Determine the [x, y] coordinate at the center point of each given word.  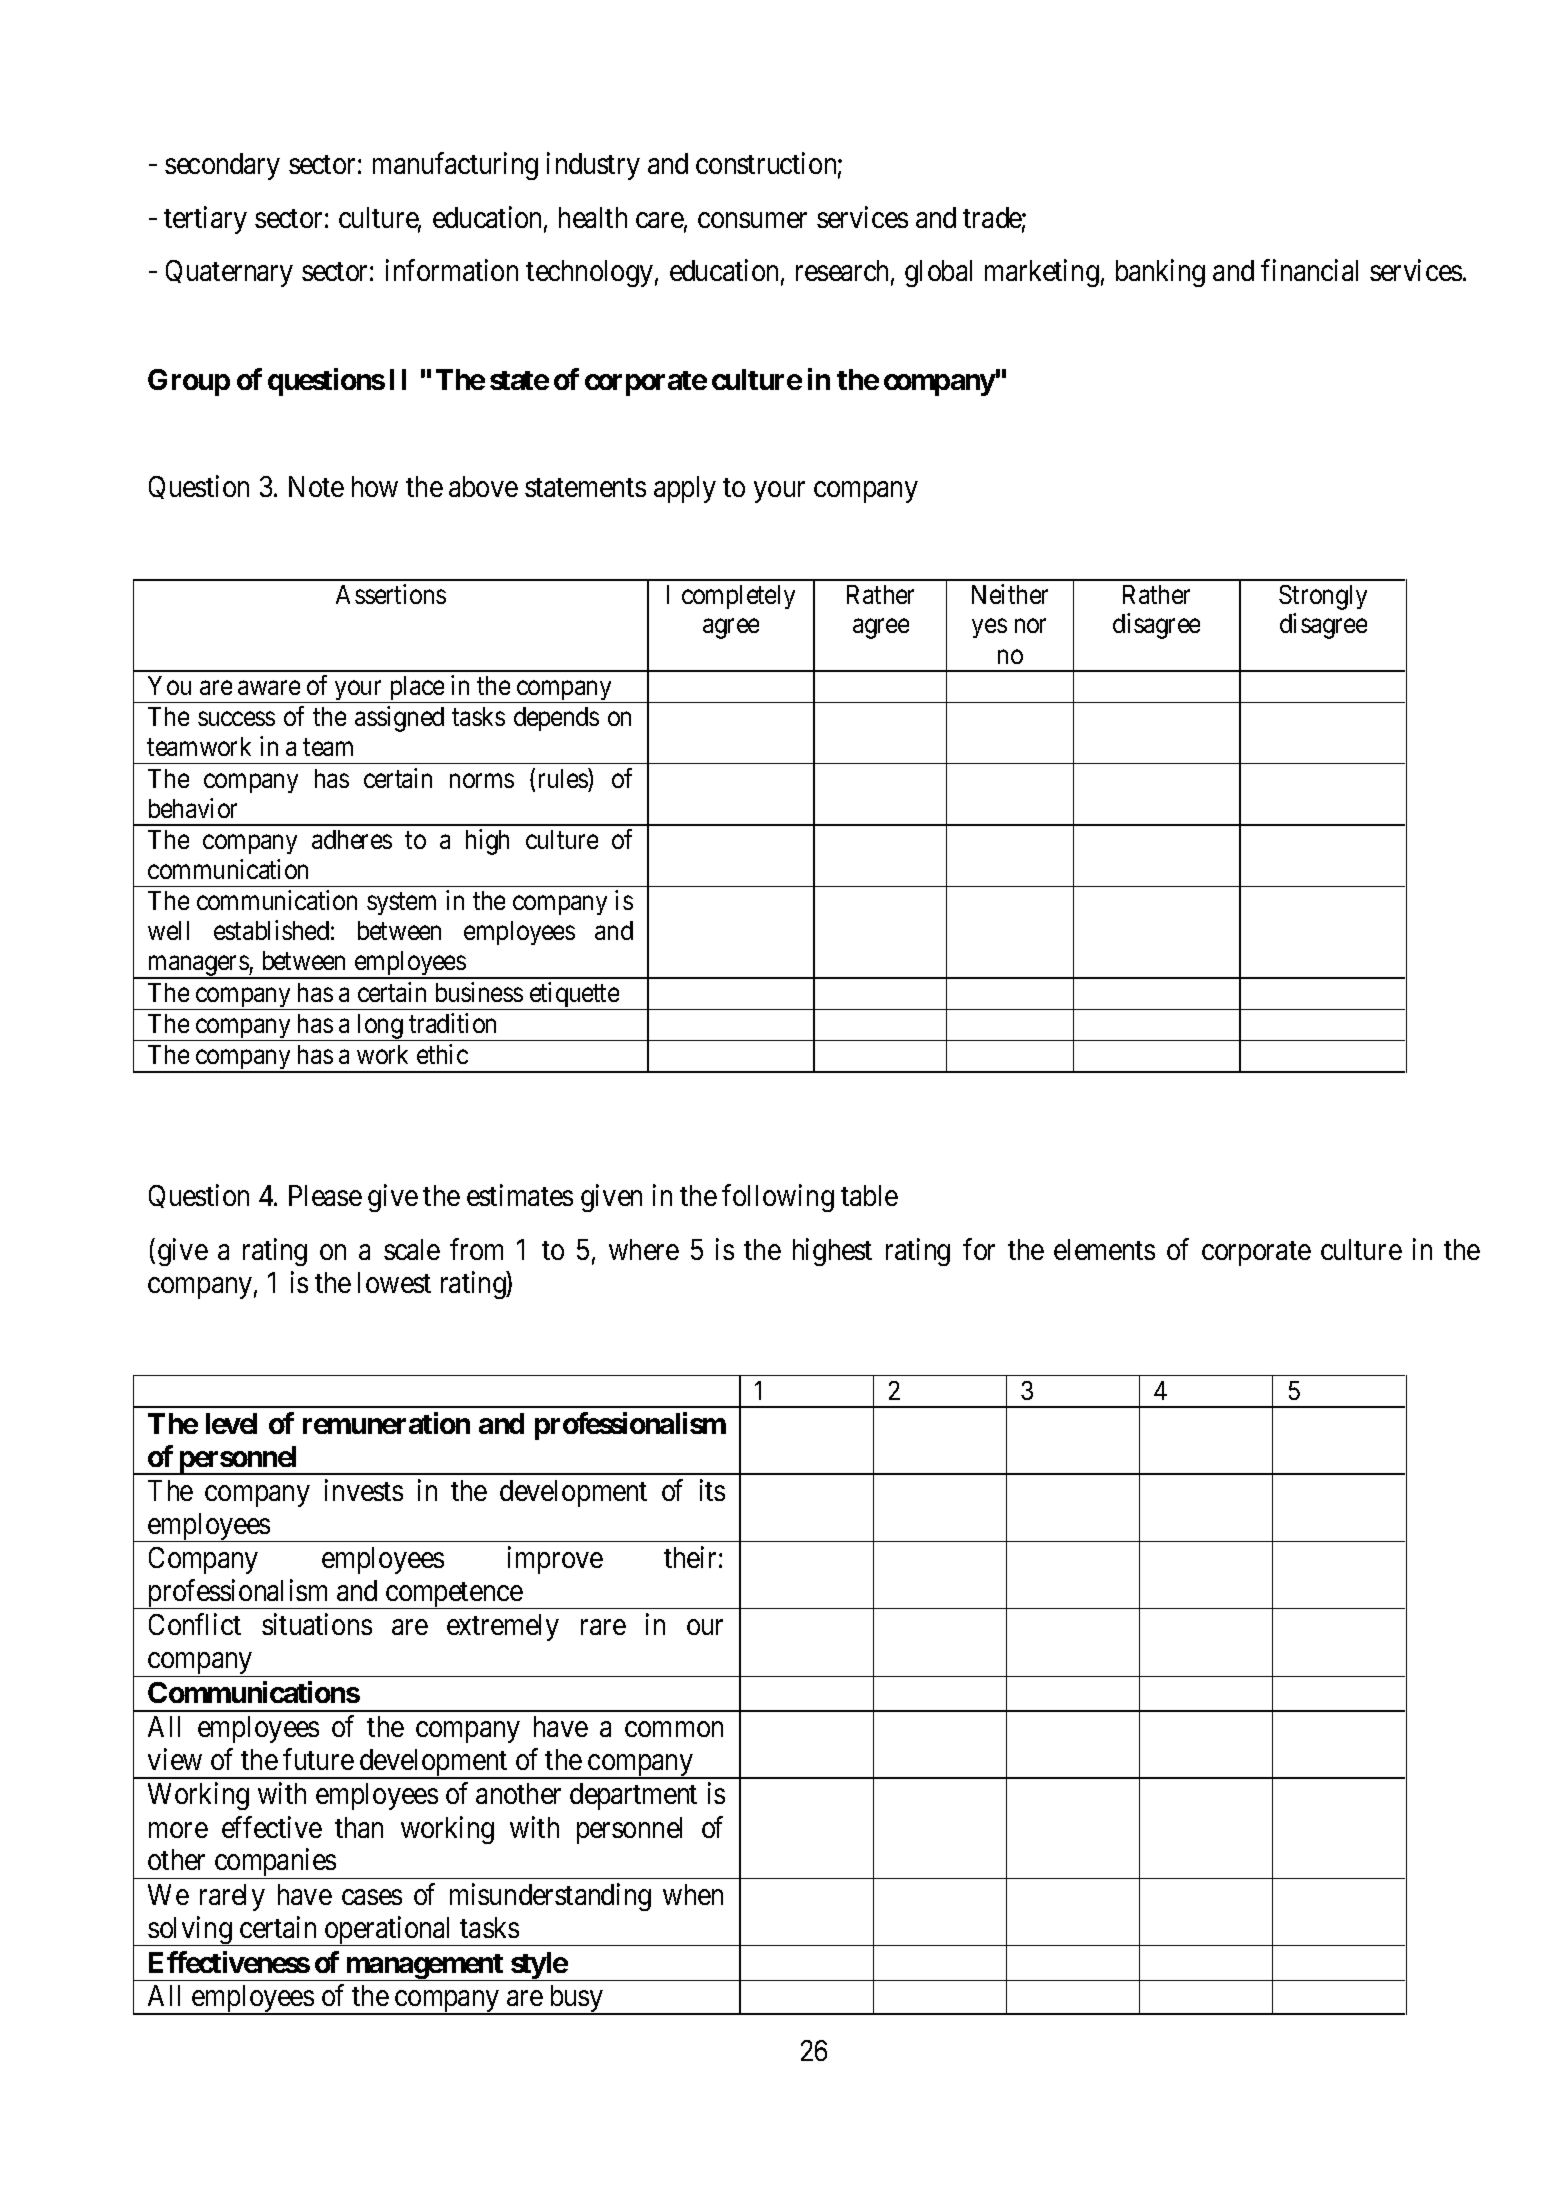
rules [564, 778]
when [693, 1894]
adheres [352, 839]
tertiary [205, 220]
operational [389, 1931]
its [712, 1490]
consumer [752, 220]
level [231, 1423]
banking [1160, 273]
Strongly [1323, 597]
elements [1104, 1249]
